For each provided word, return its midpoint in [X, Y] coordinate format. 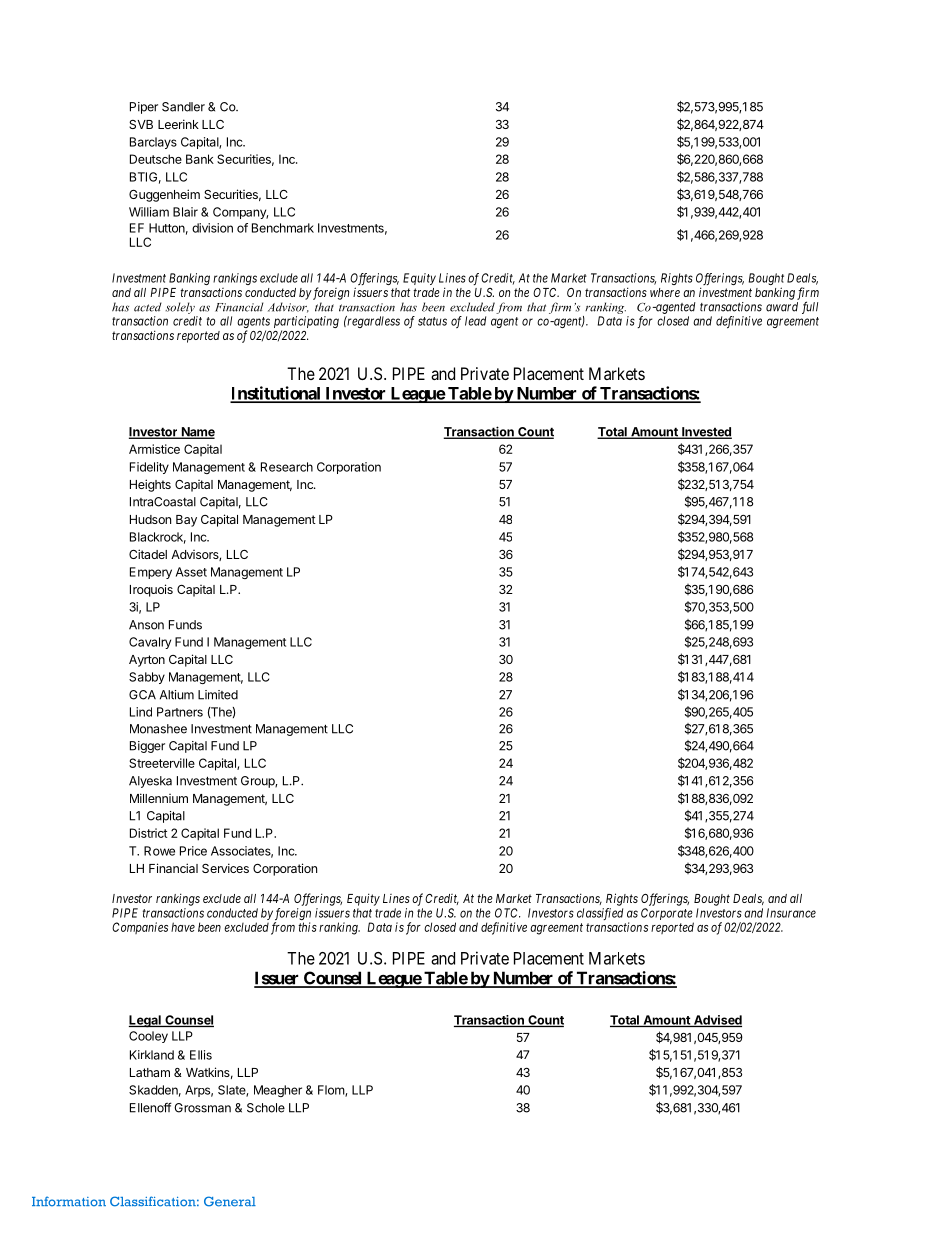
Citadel [148, 554]
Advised [716, 1021]
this [307, 927]
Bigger [147, 747]
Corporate [667, 914]
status [432, 321]
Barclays [153, 143]
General [230, 1201]
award [782, 307]
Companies [140, 928]
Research [287, 467]
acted [148, 307]
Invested [706, 433]
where [665, 292]
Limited [218, 695]
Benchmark [283, 228]
